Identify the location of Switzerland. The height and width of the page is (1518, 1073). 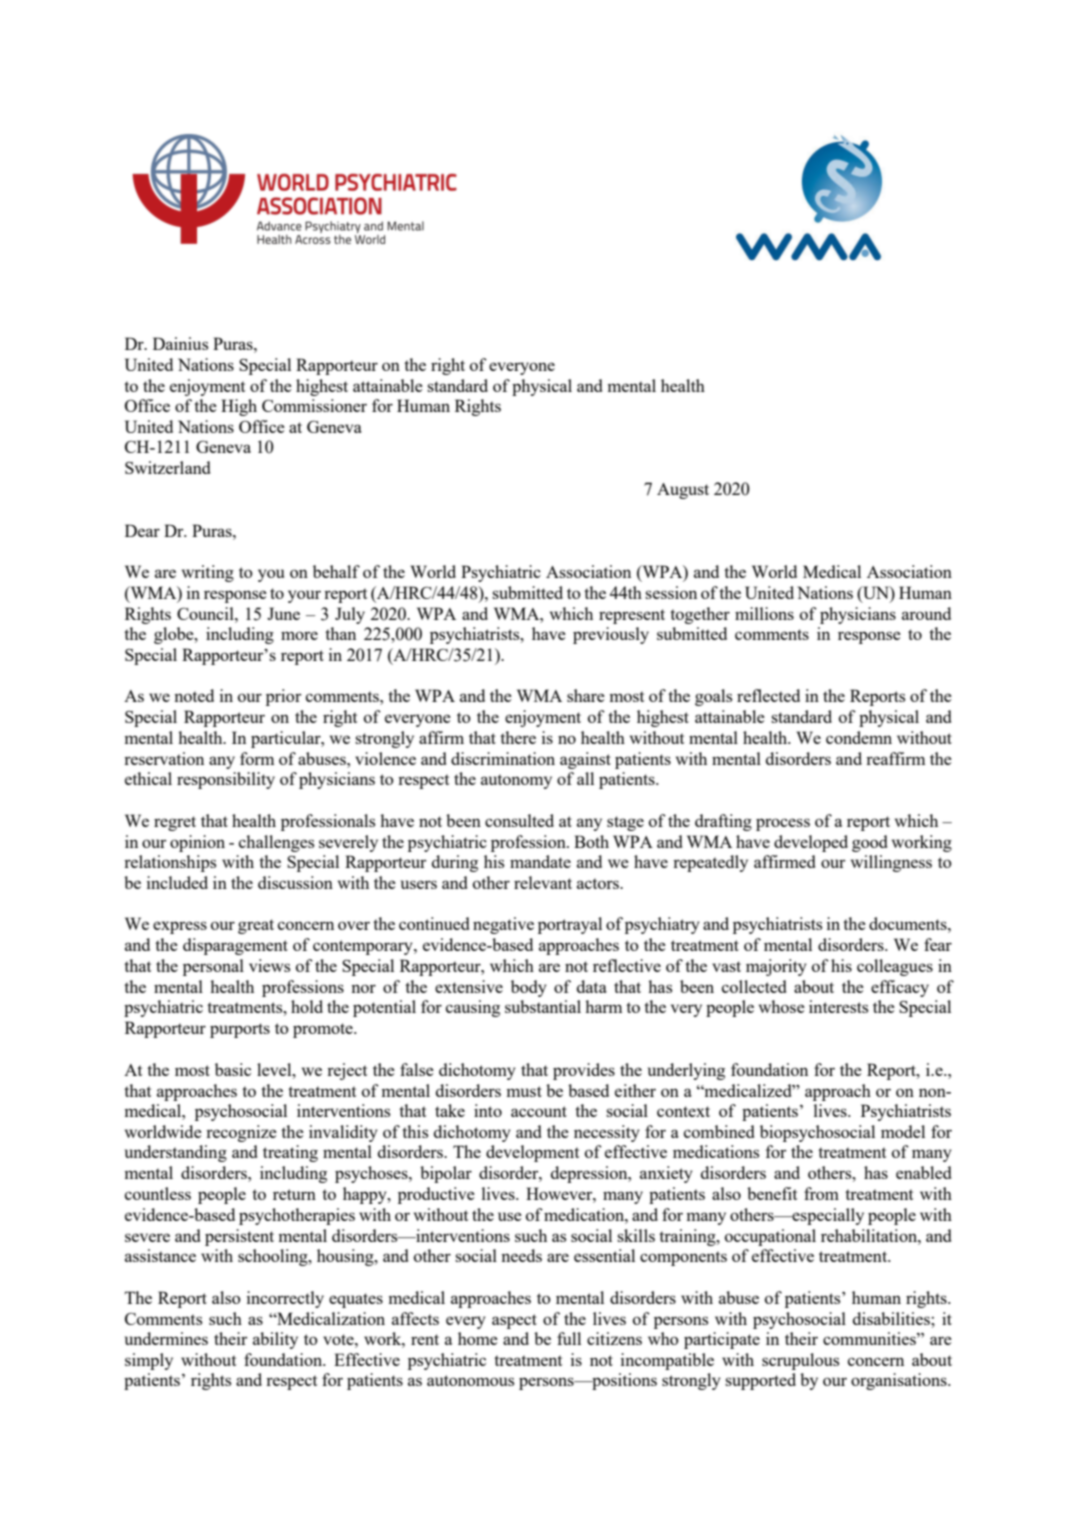
(167, 467).
